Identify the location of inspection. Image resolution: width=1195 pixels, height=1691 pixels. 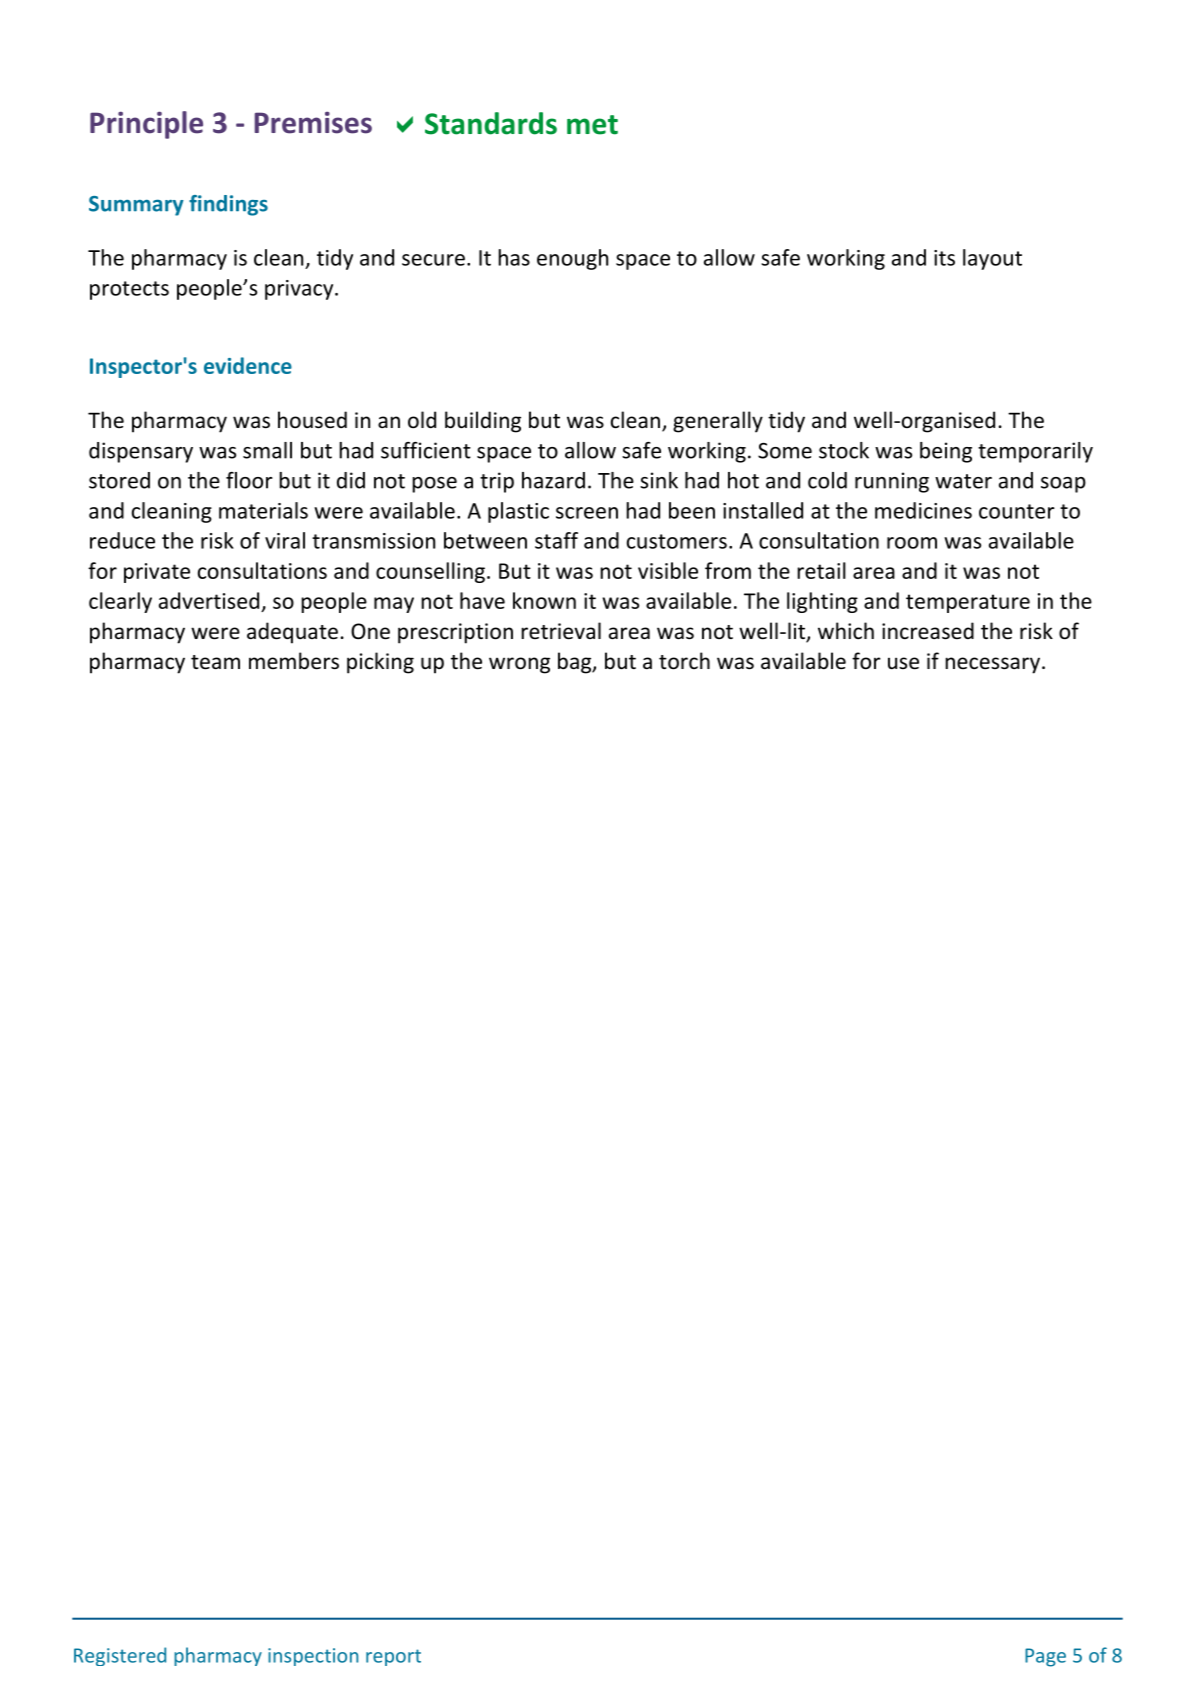
(313, 1657).
